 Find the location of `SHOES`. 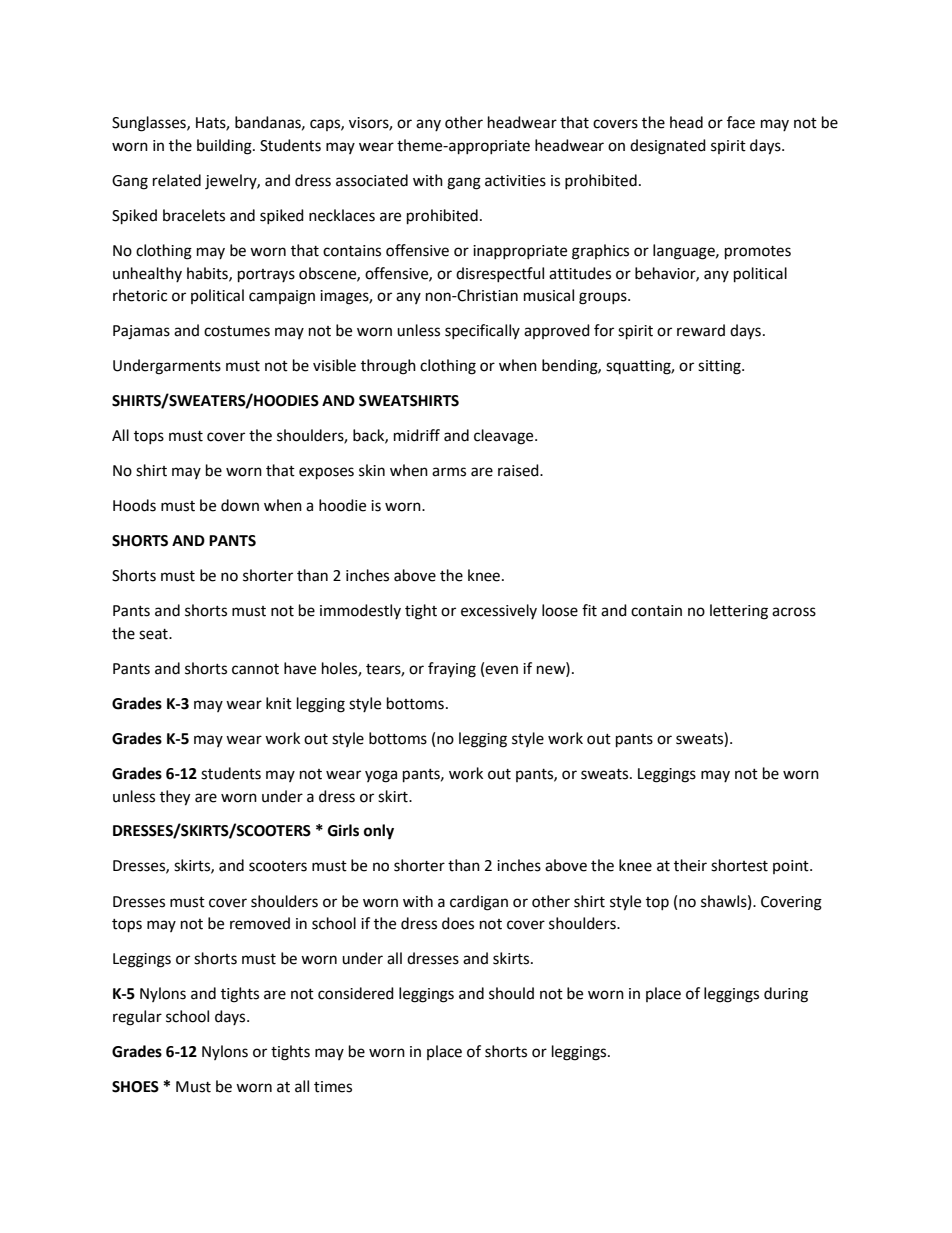

SHOES is located at coordinates (135, 1087).
